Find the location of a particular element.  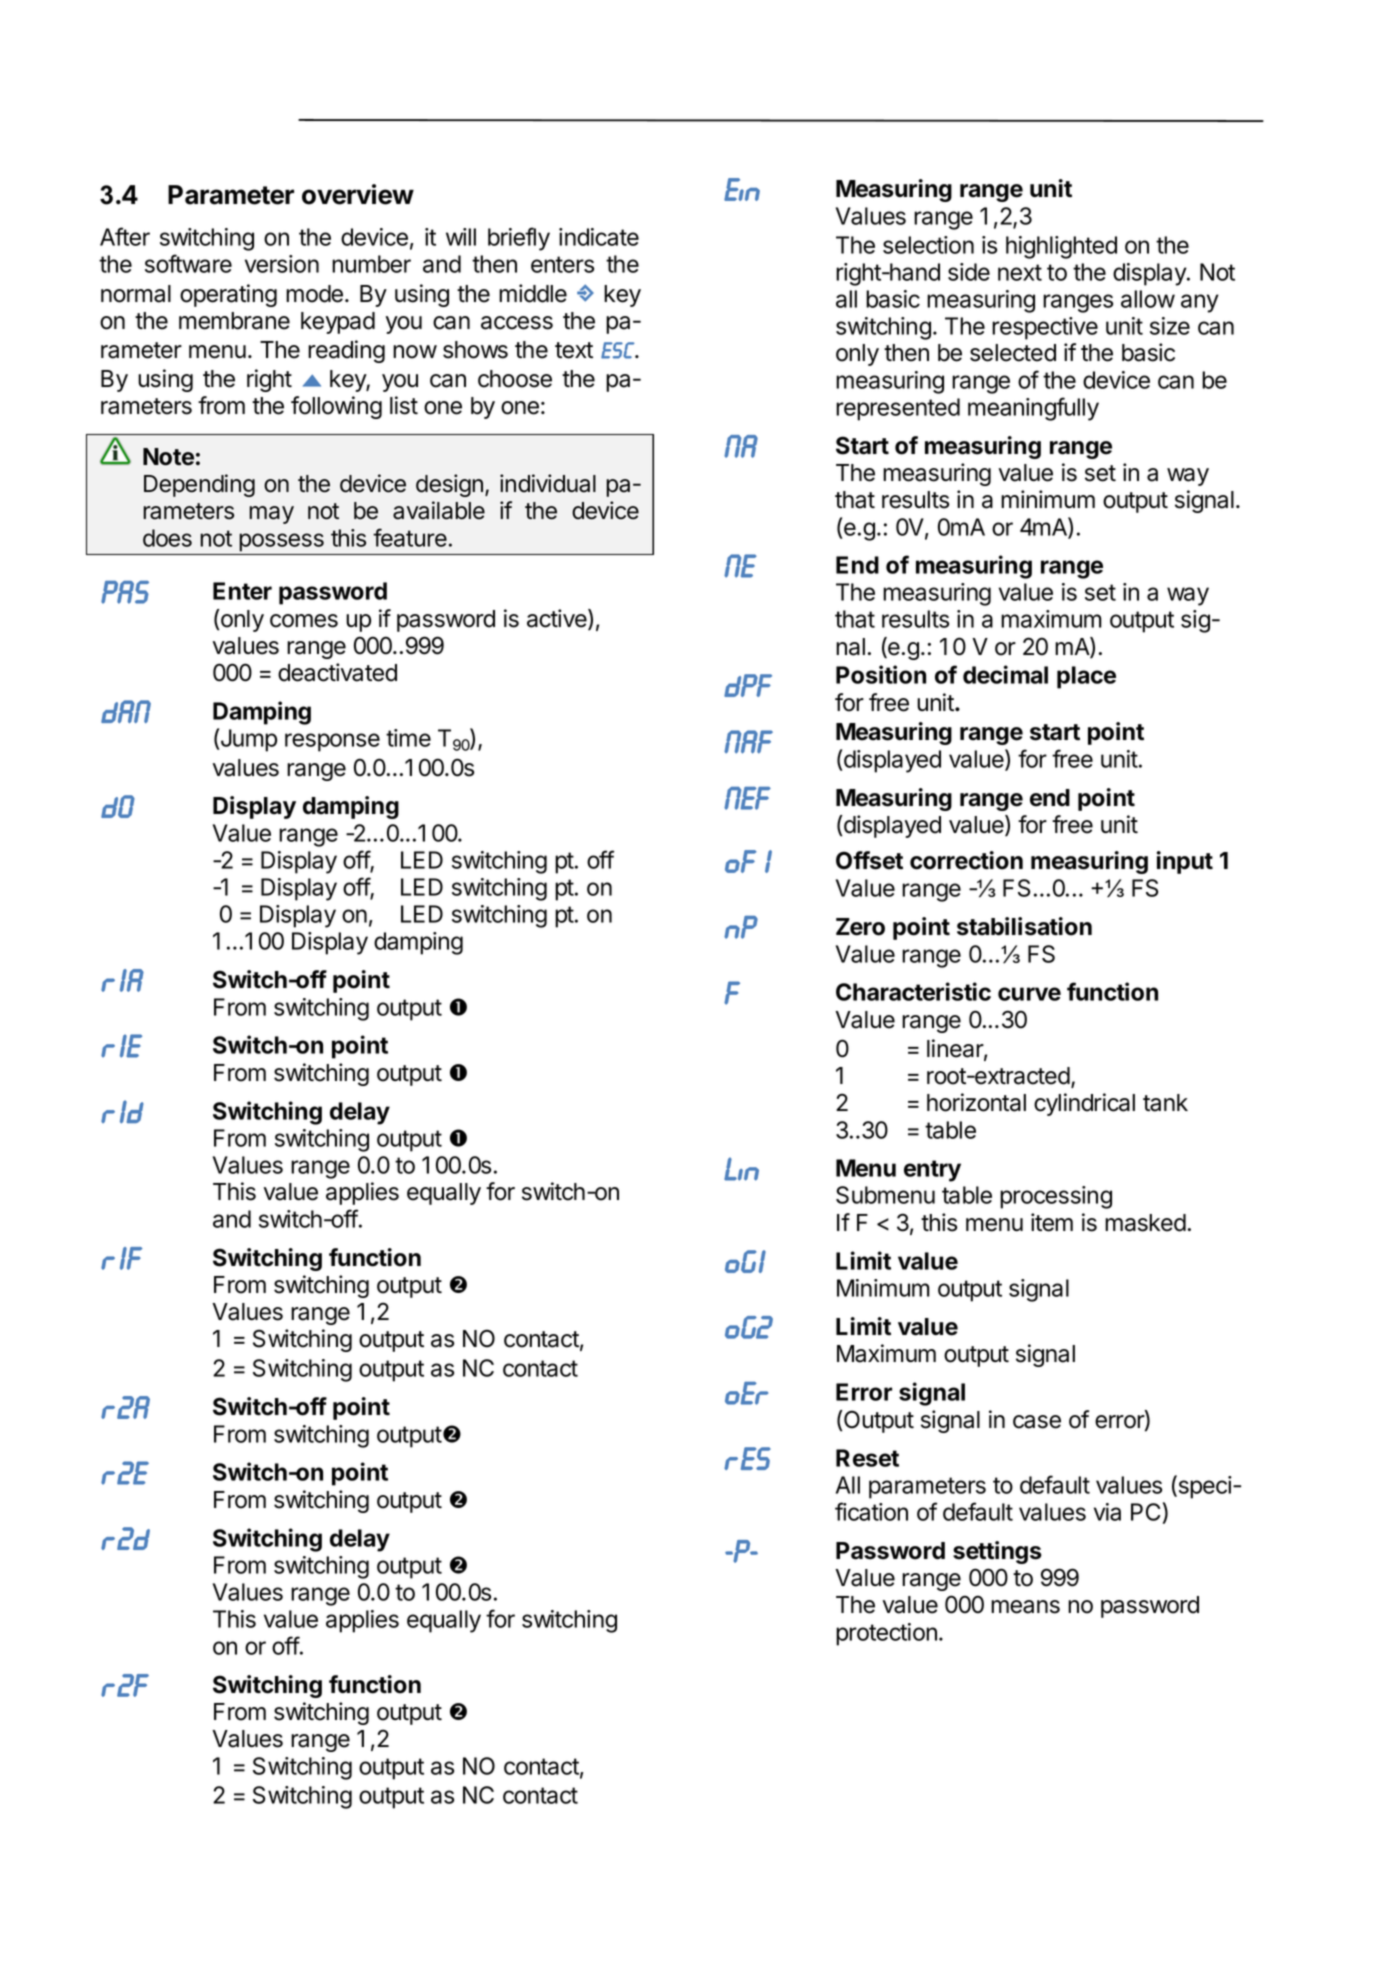

indicate is located at coordinates (599, 237).
